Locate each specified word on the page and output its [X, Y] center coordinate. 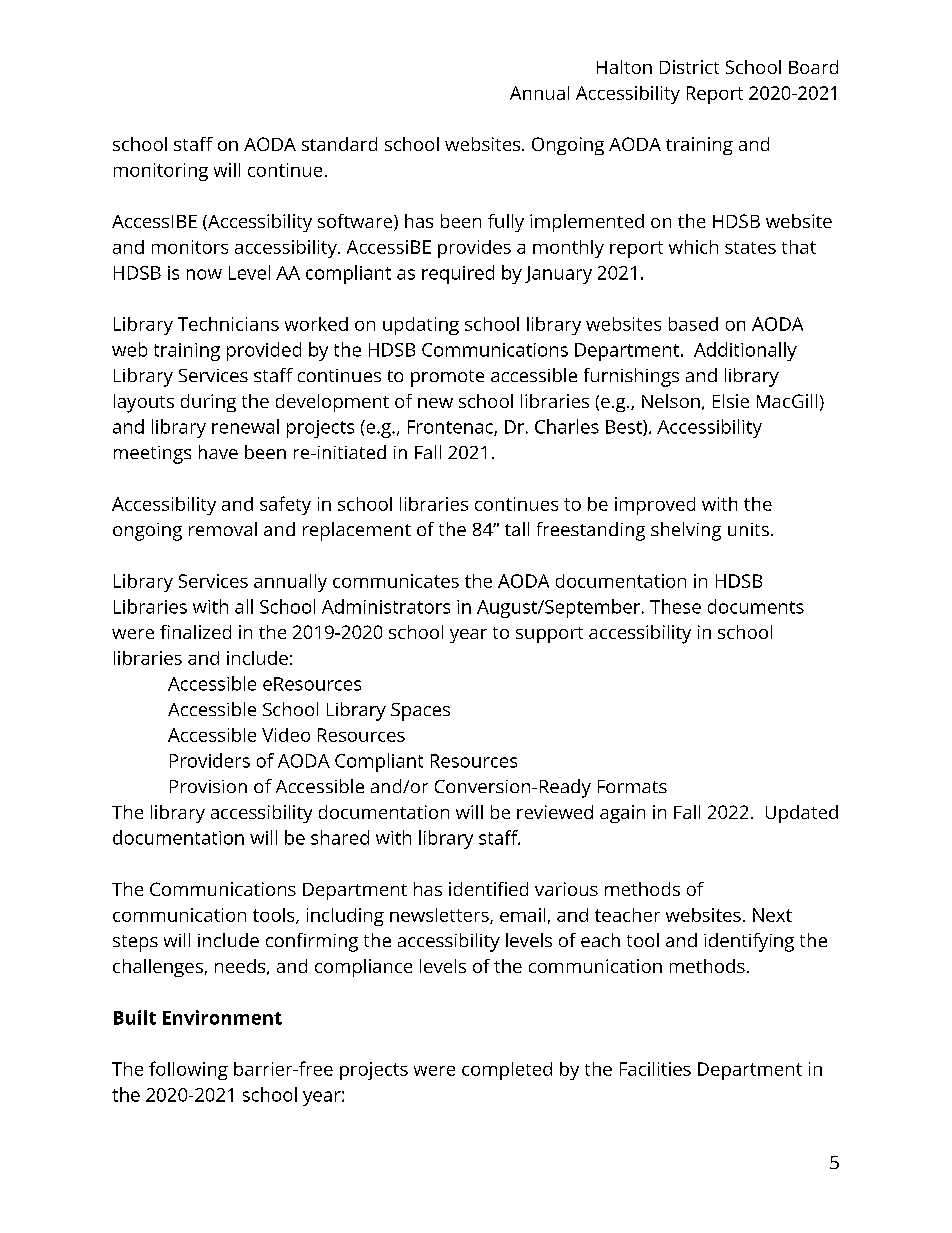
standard [339, 144]
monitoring [161, 172]
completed [507, 1071]
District [689, 67]
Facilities [655, 1069]
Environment [222, 1017]
